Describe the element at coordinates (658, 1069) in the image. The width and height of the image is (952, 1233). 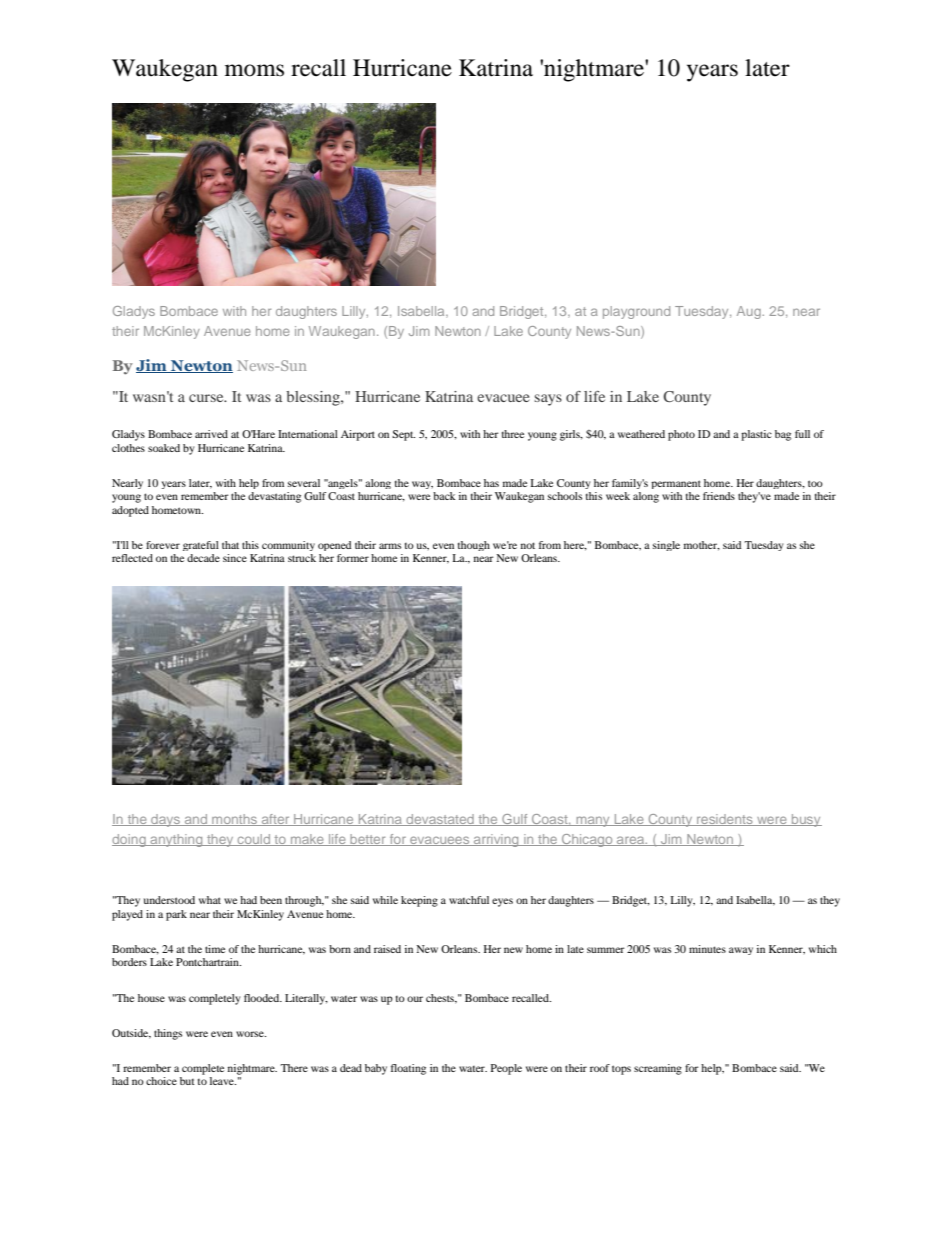
I see `screaming` at that location.
